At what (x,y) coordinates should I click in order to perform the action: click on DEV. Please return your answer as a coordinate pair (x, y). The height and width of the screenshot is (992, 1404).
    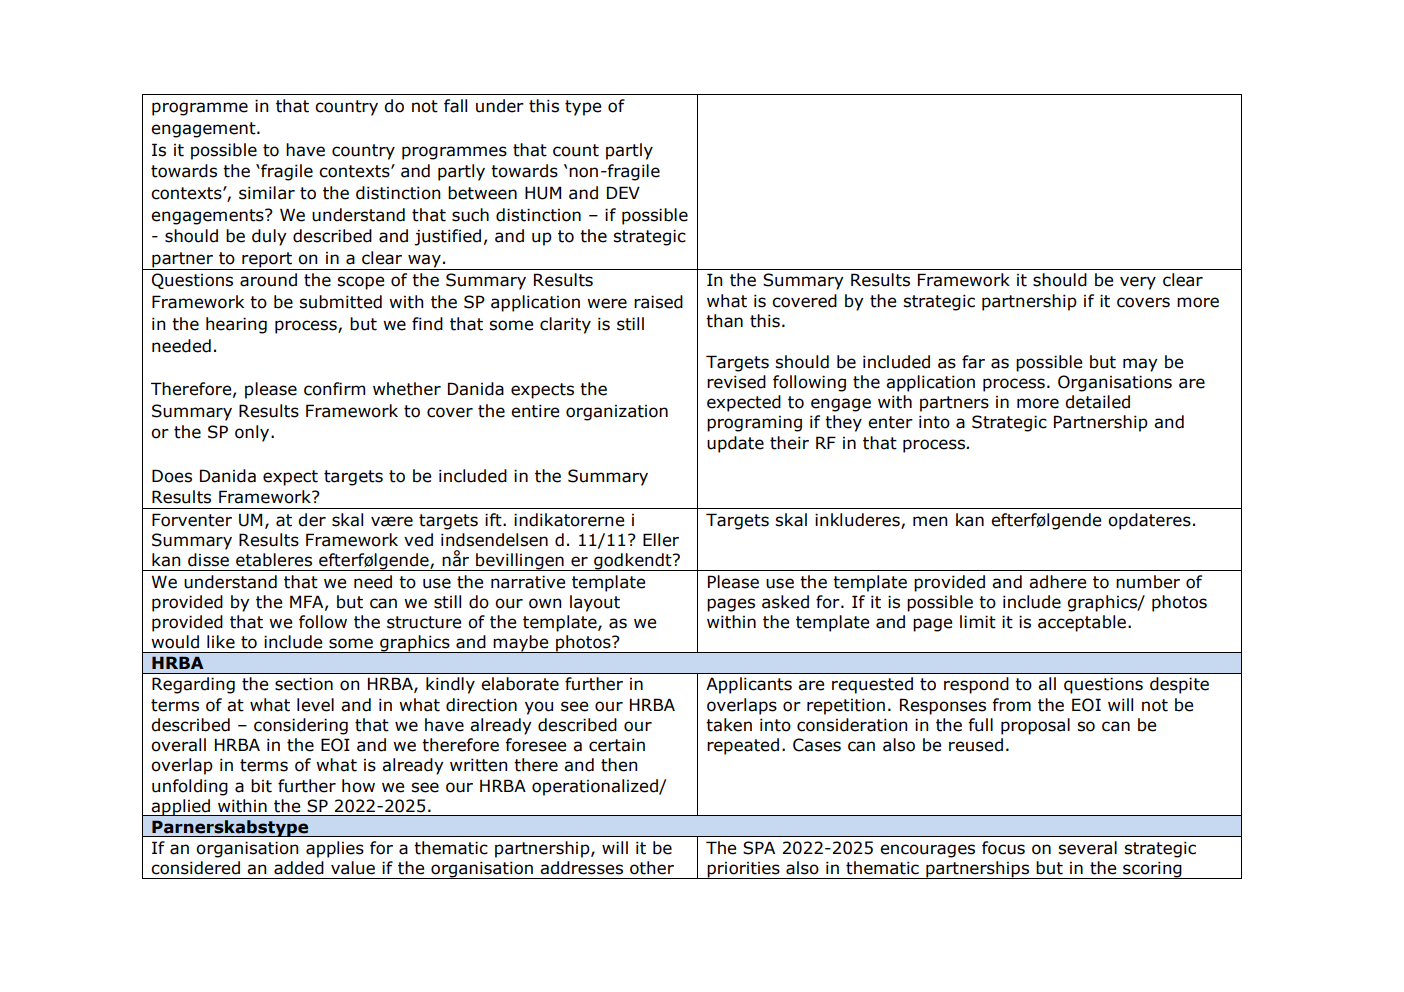
    Looking at the image, I should click on (623, 192).
